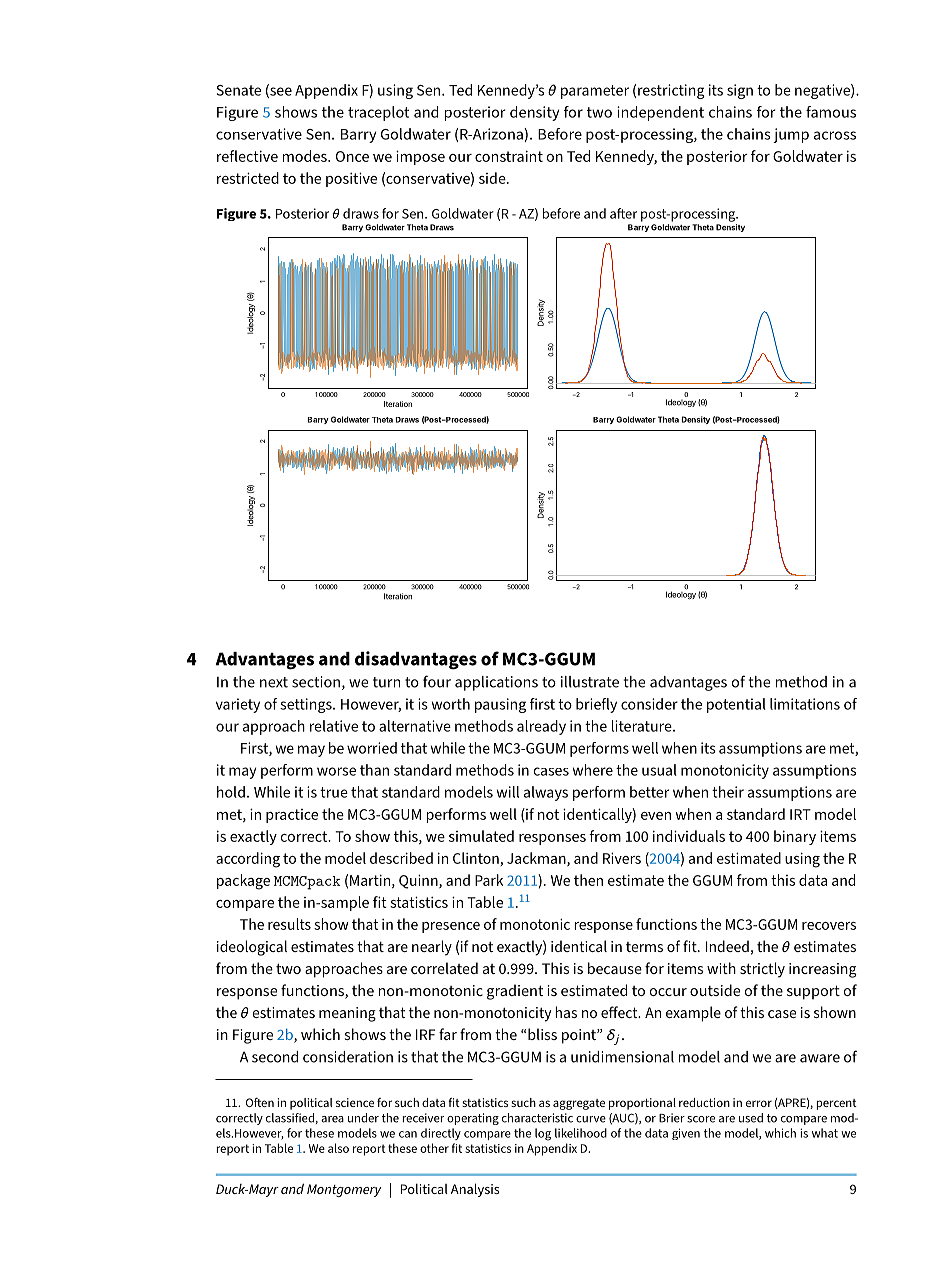 The height and width of the screenshot is (1270, 952). What do you see at coordinates (306, 156) in the screenshot?
I see `modes` at bounding box center [306, 156].
